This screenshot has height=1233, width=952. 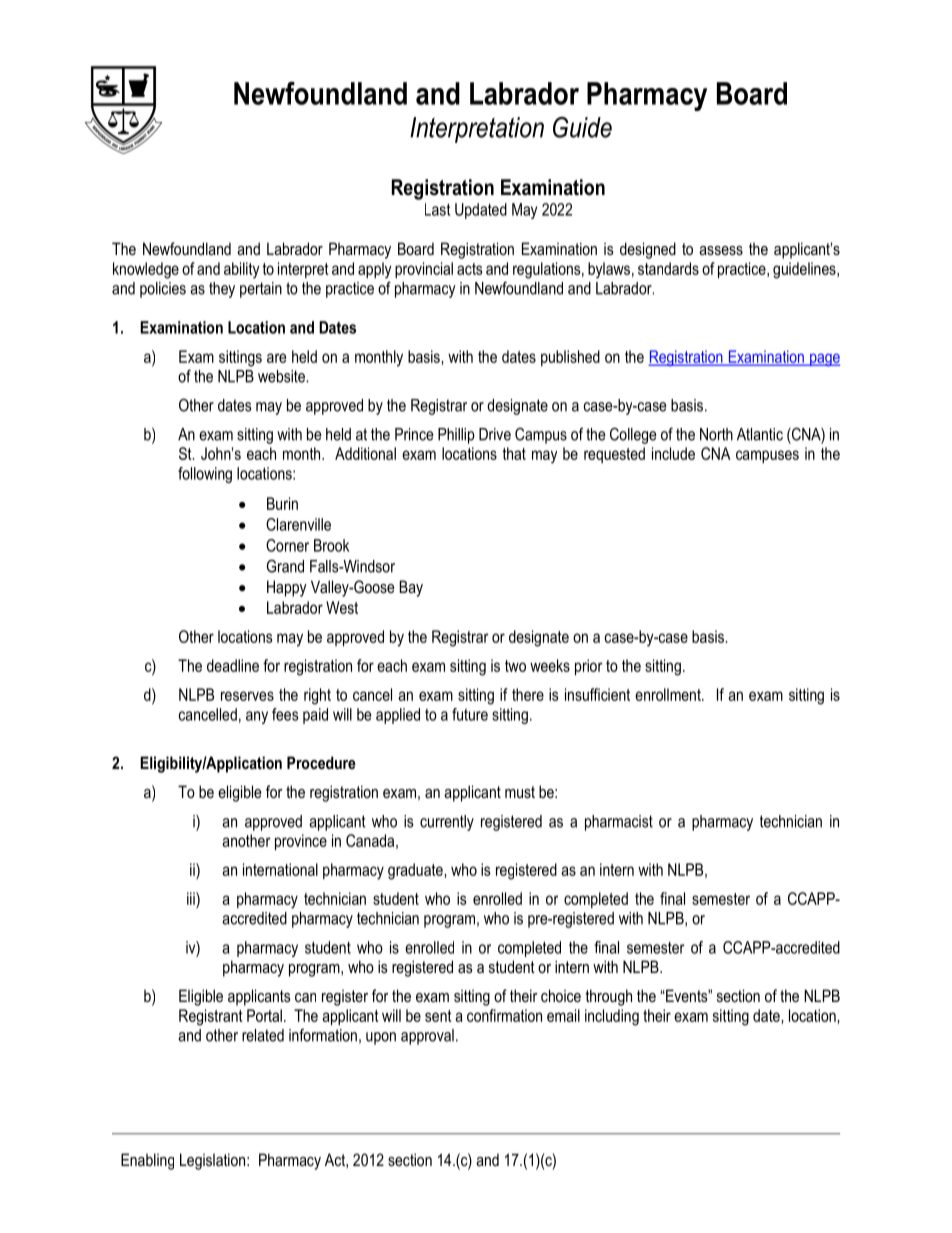 I want to click on that, so click(x=514, y=453).
